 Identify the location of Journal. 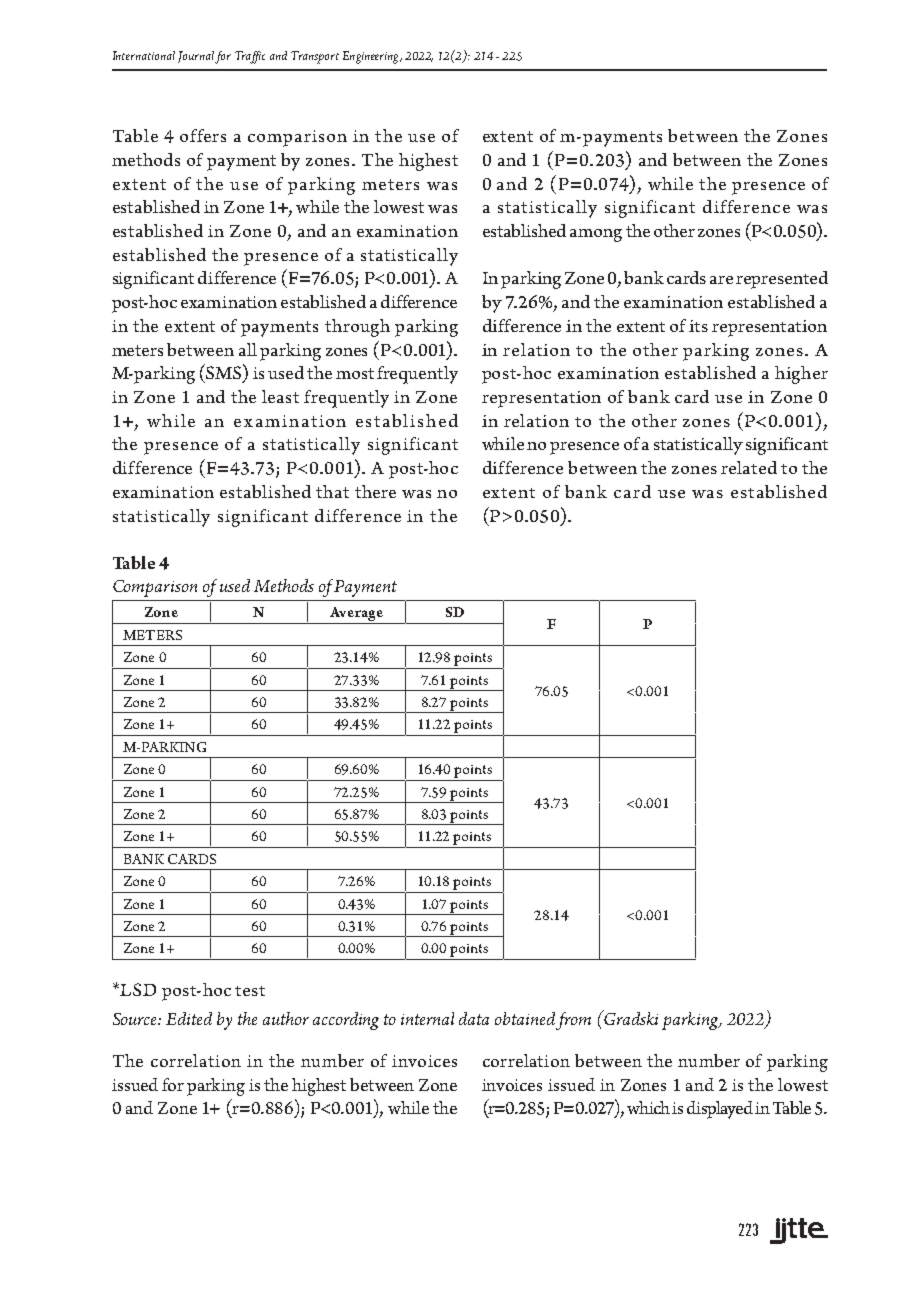
(197, 57).
